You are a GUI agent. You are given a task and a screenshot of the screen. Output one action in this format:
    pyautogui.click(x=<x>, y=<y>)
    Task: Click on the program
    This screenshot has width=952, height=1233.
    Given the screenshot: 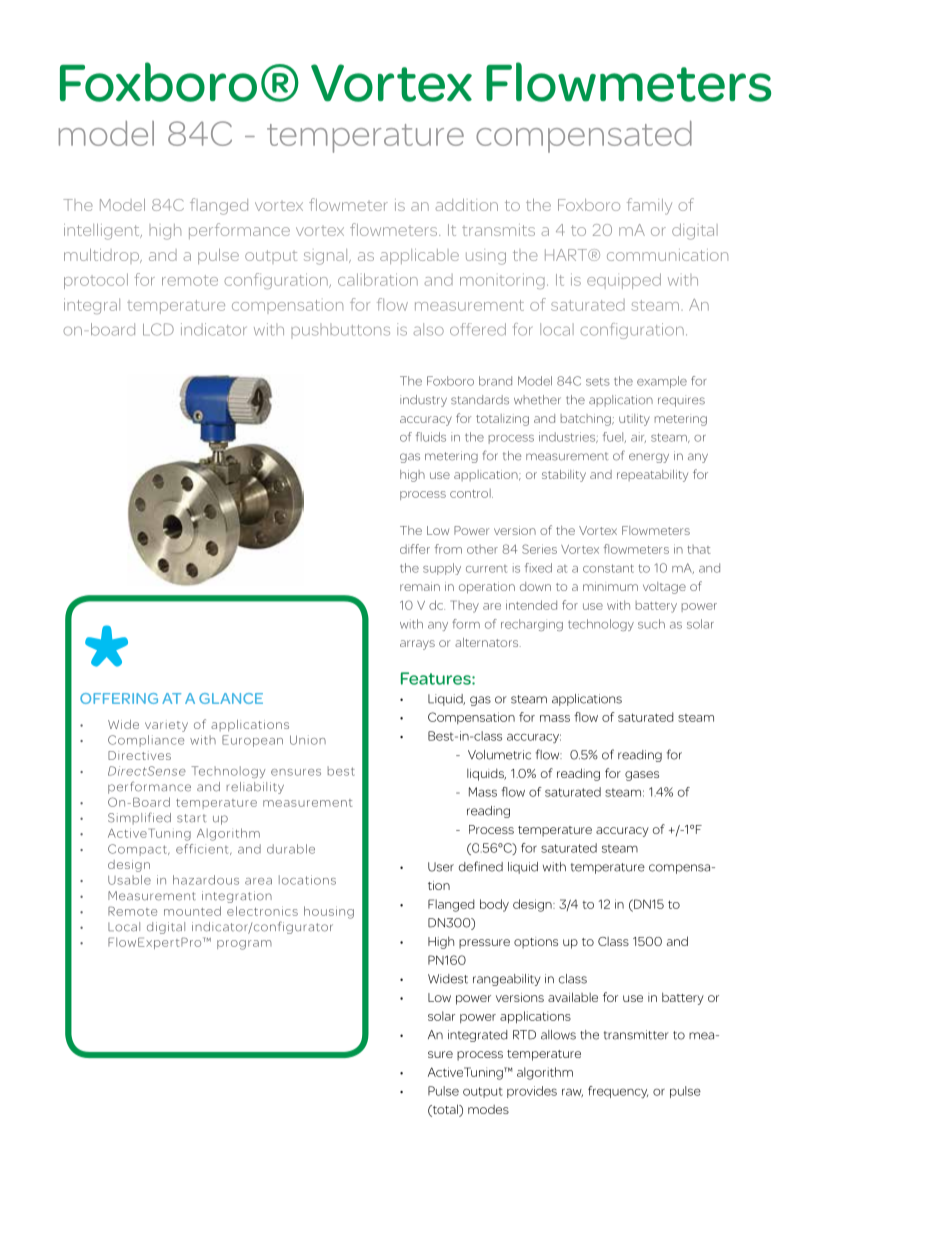 What is the action you would take?
    pyautogui.click(x=244, y=945)
